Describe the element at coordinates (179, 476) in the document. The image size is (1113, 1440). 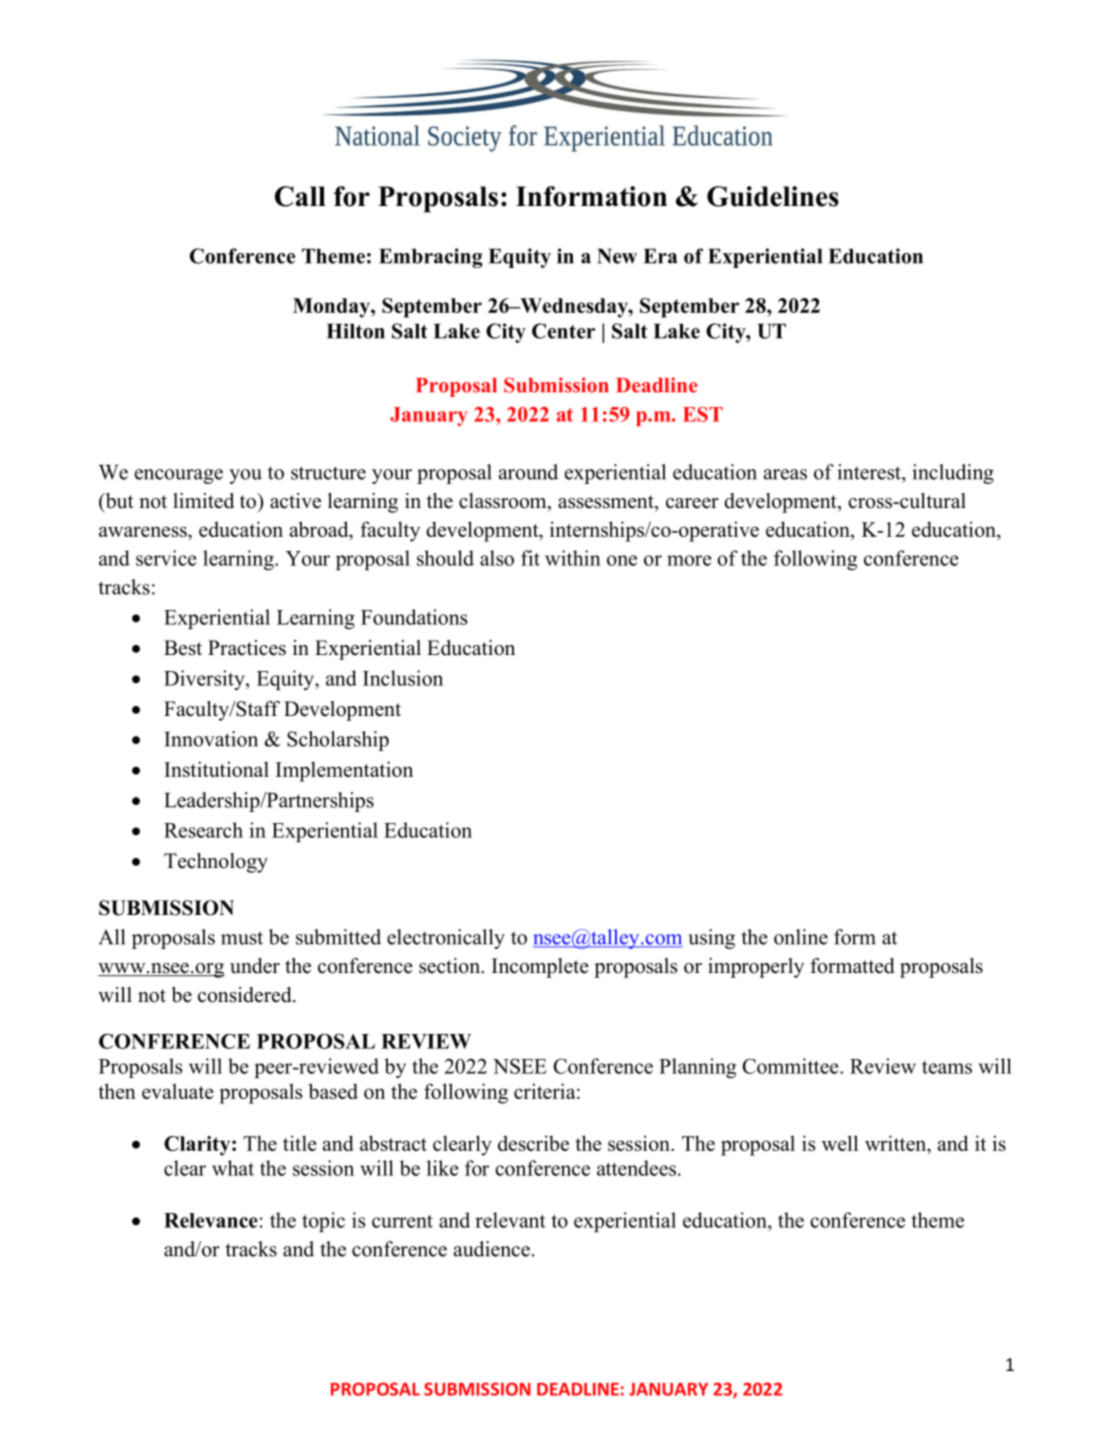
I see `encourage` at that location.
